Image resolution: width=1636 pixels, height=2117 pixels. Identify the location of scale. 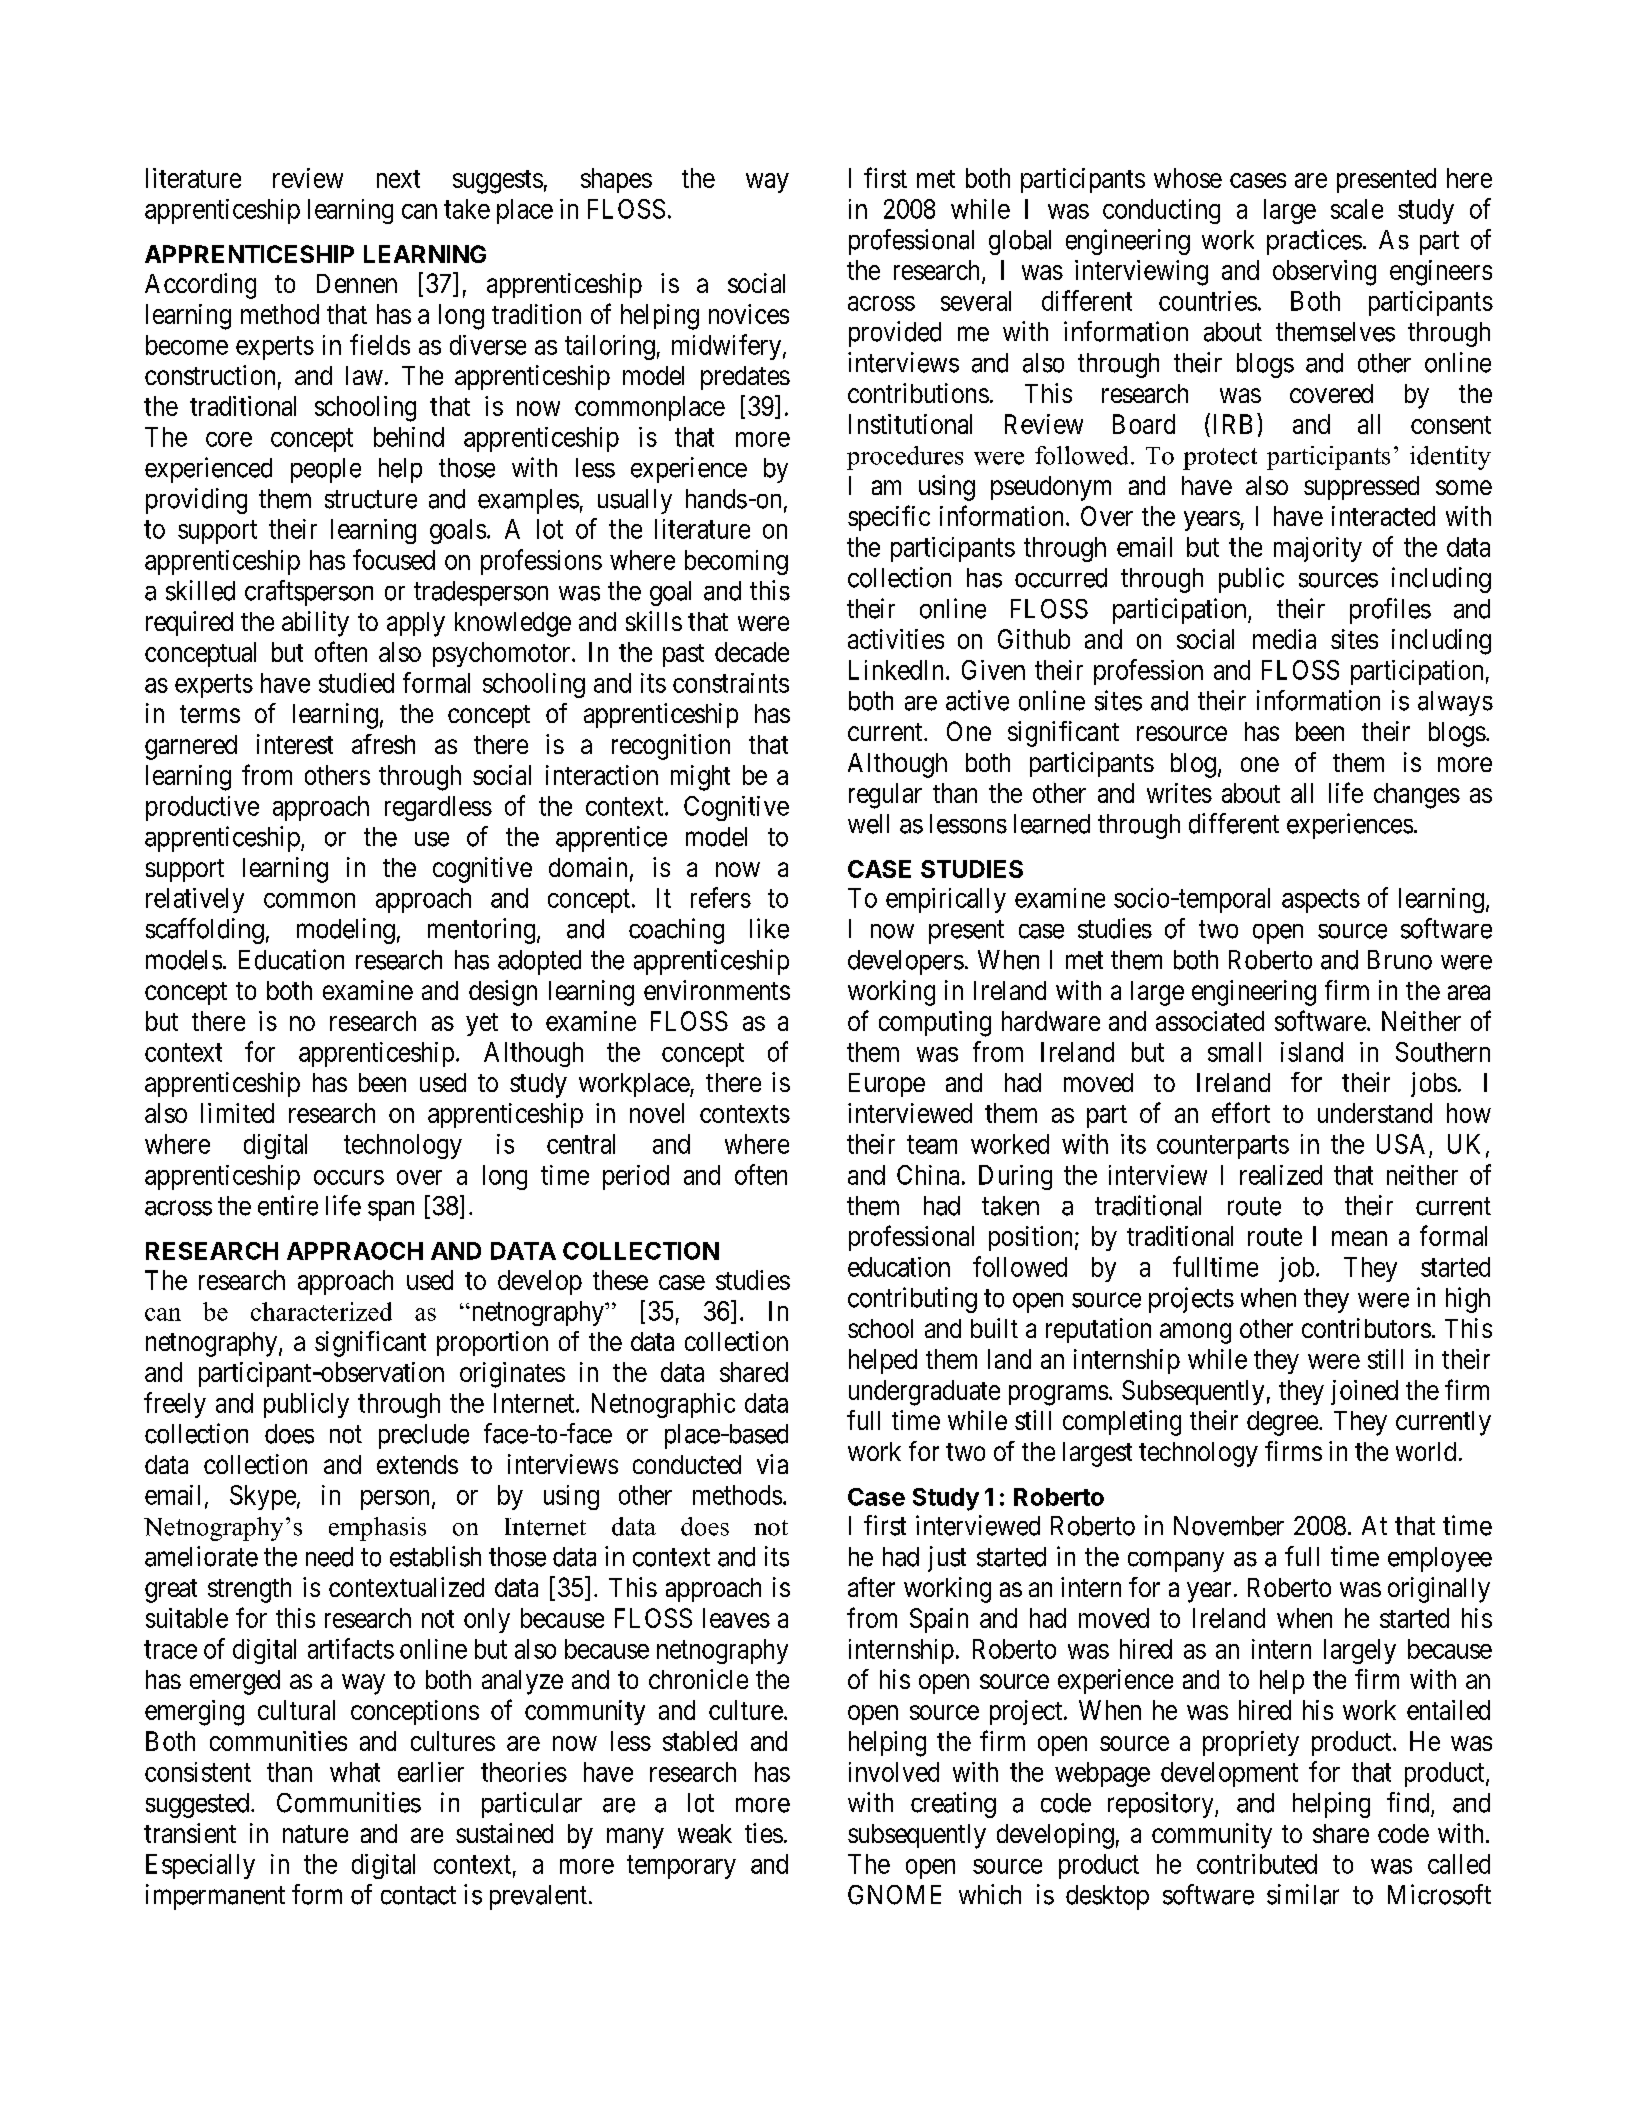
(1357, 209).
